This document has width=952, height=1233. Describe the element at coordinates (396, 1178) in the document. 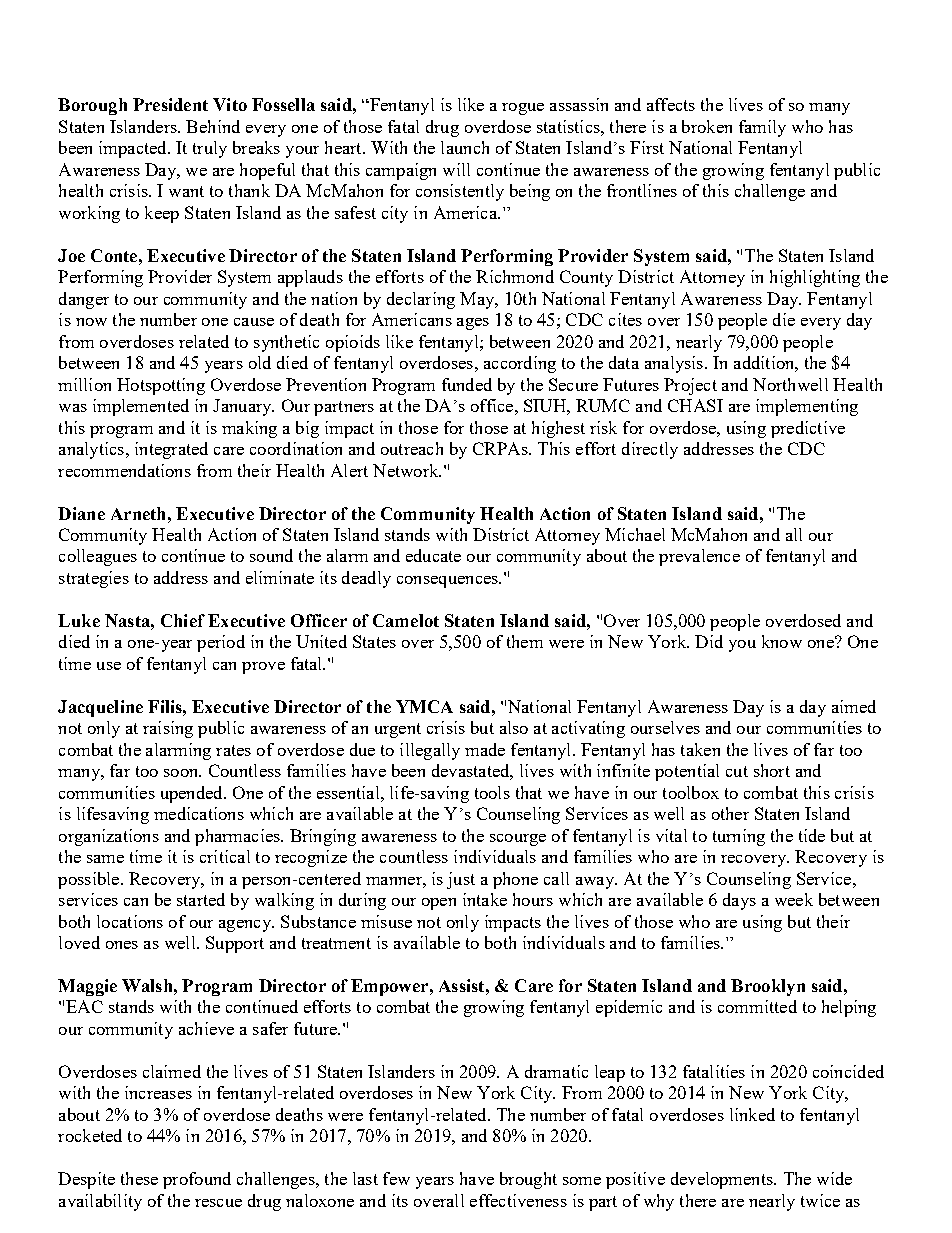

I see `few` at that location.
